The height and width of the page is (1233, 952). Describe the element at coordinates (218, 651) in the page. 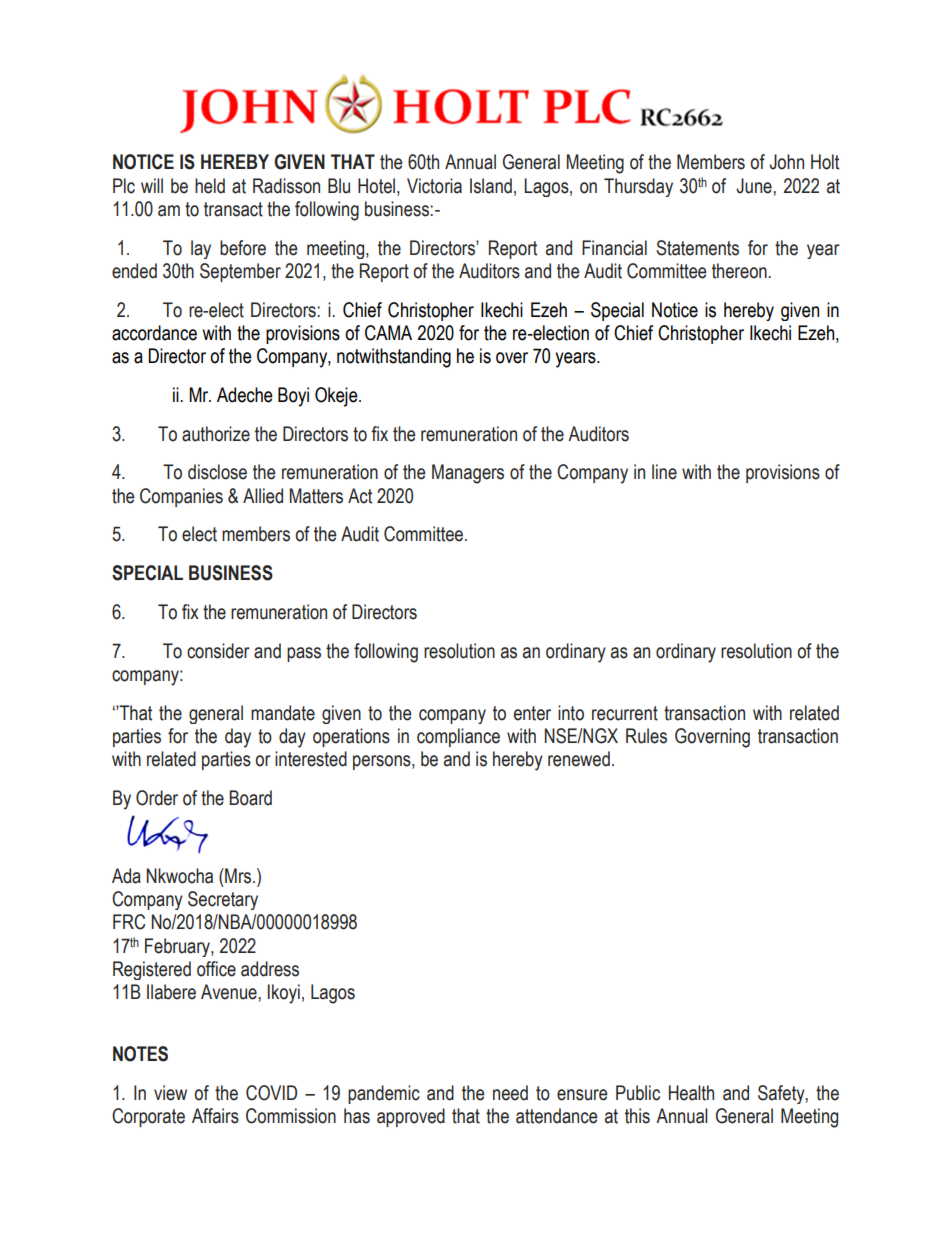

I see `consider` at that location.
